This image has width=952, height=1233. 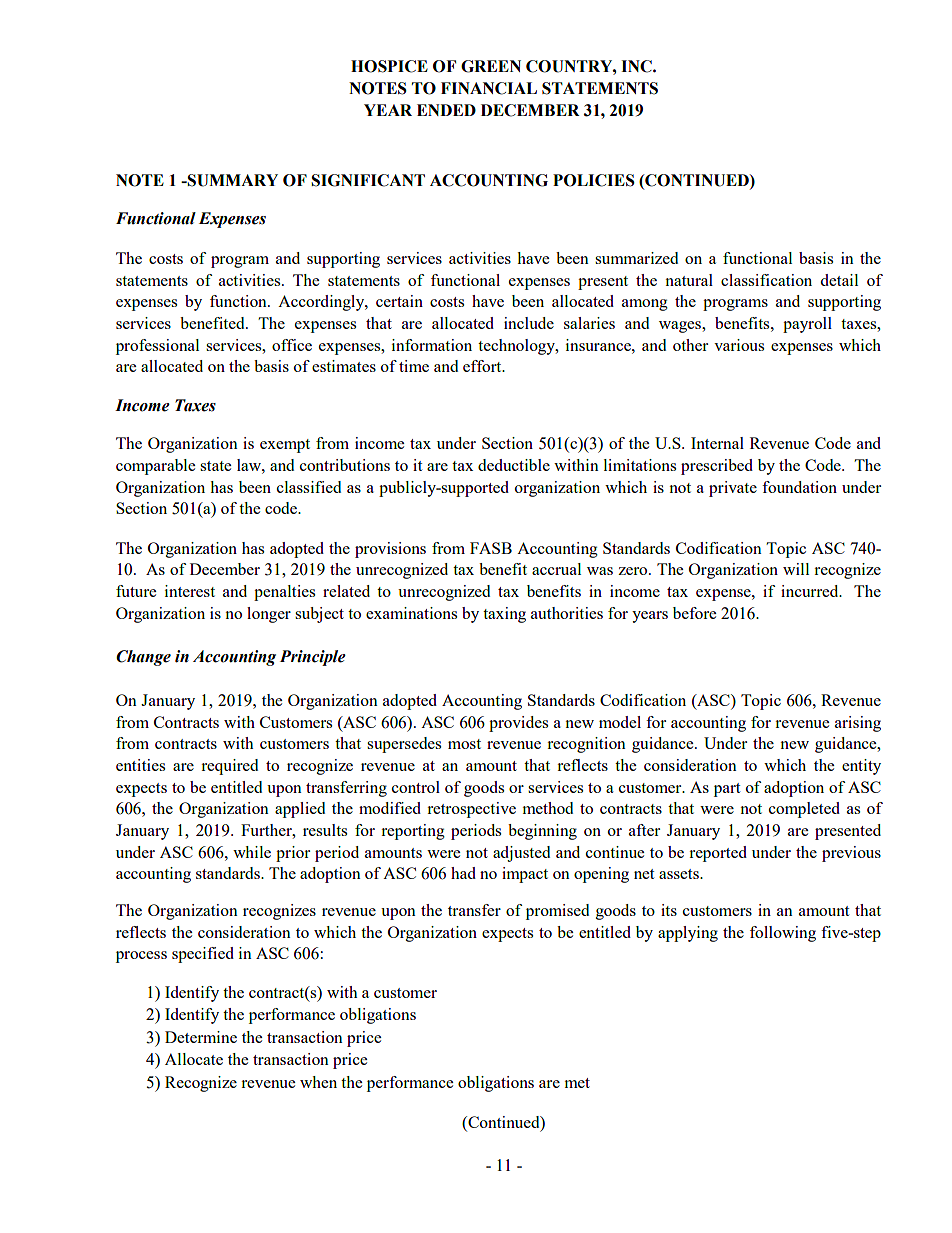 What do you see at coordinates (556, 569) in the image?
I see `accrual` at bounding box center [556, 569].
